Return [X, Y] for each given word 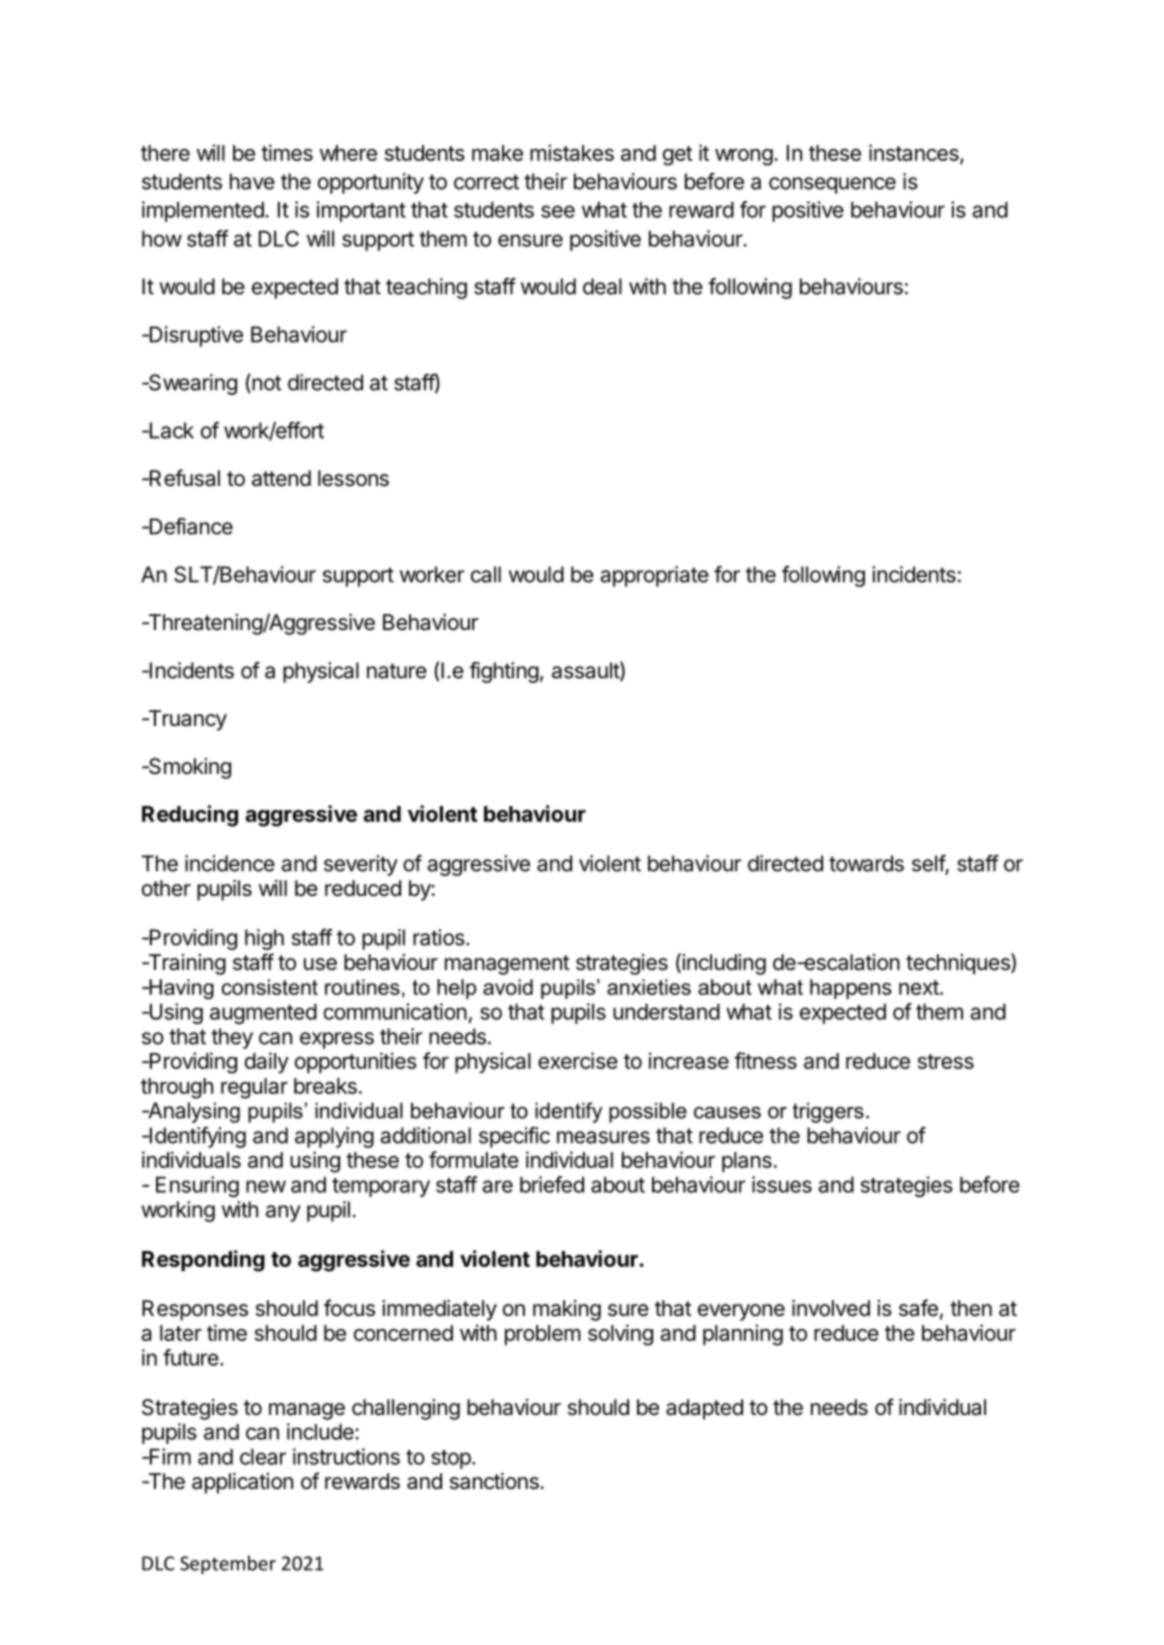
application [242, 1483]
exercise [578, 1060]
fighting [504, 672]
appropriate [654, 576]
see [558, 211]
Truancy [186, 720]
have [252, 181]
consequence [832, 185]
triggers [828, 1112]
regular [254, 1088]
